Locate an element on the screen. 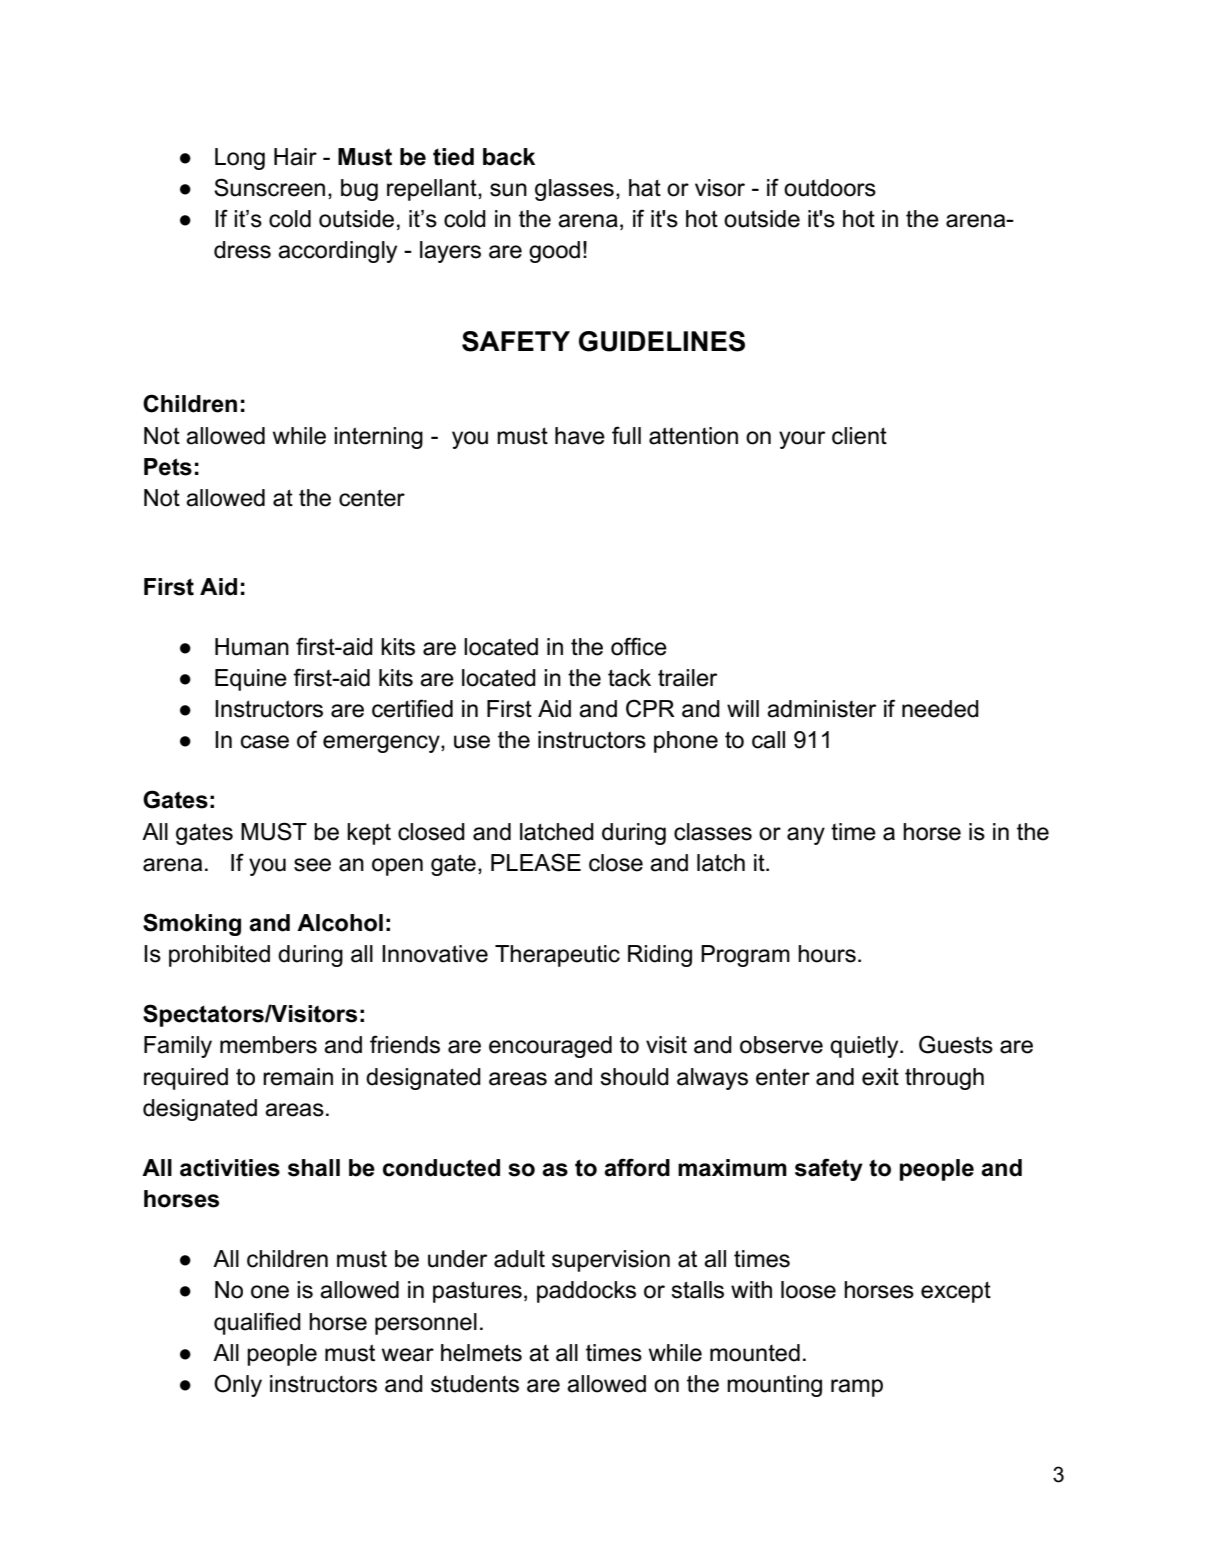 The width and height of the screenshot is (1206, 1561). have is located at coordinates (580, 436).
